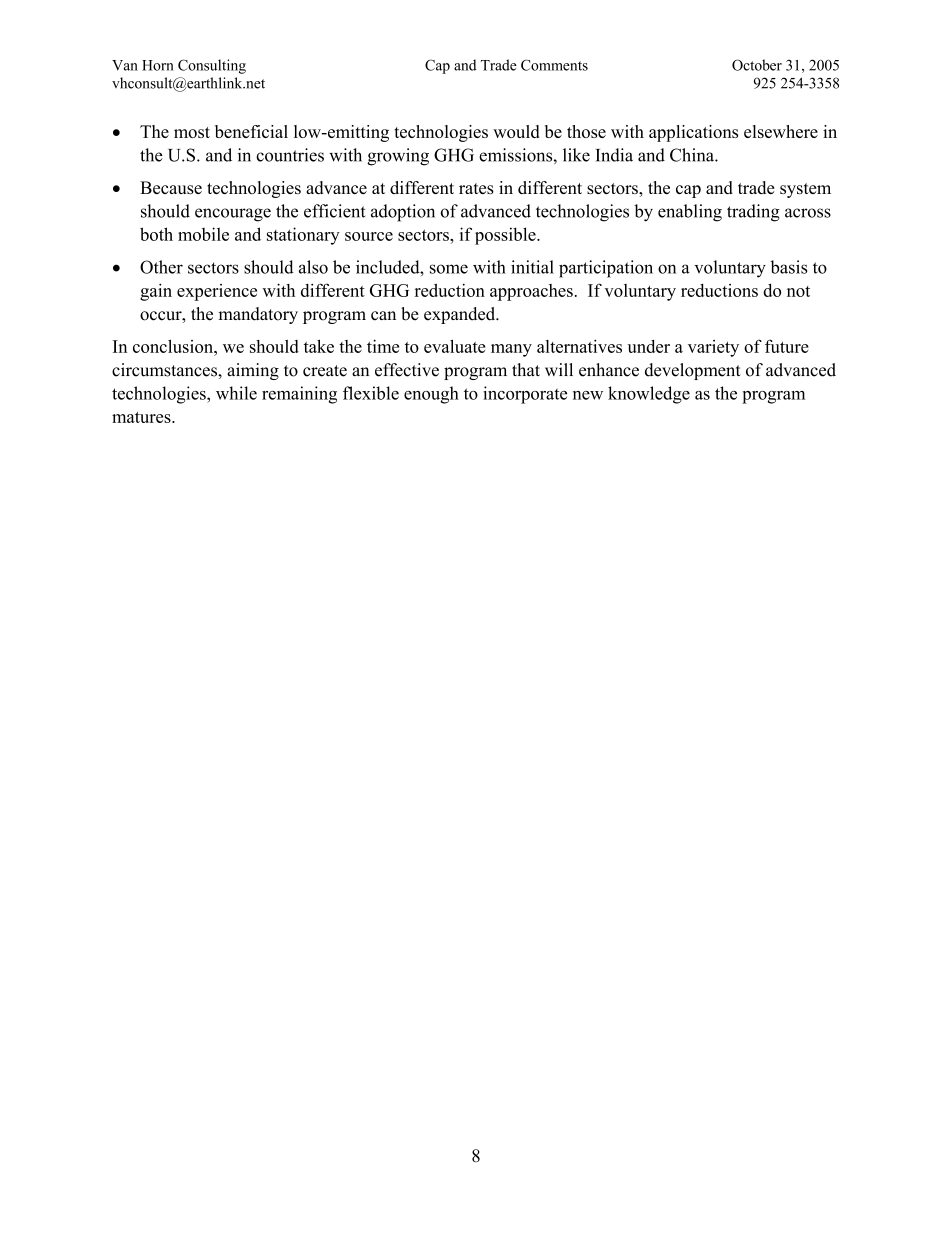  What do you see at coordinates (171, 187) in the document?
I see `Because` at bounding box center [171, 187].
